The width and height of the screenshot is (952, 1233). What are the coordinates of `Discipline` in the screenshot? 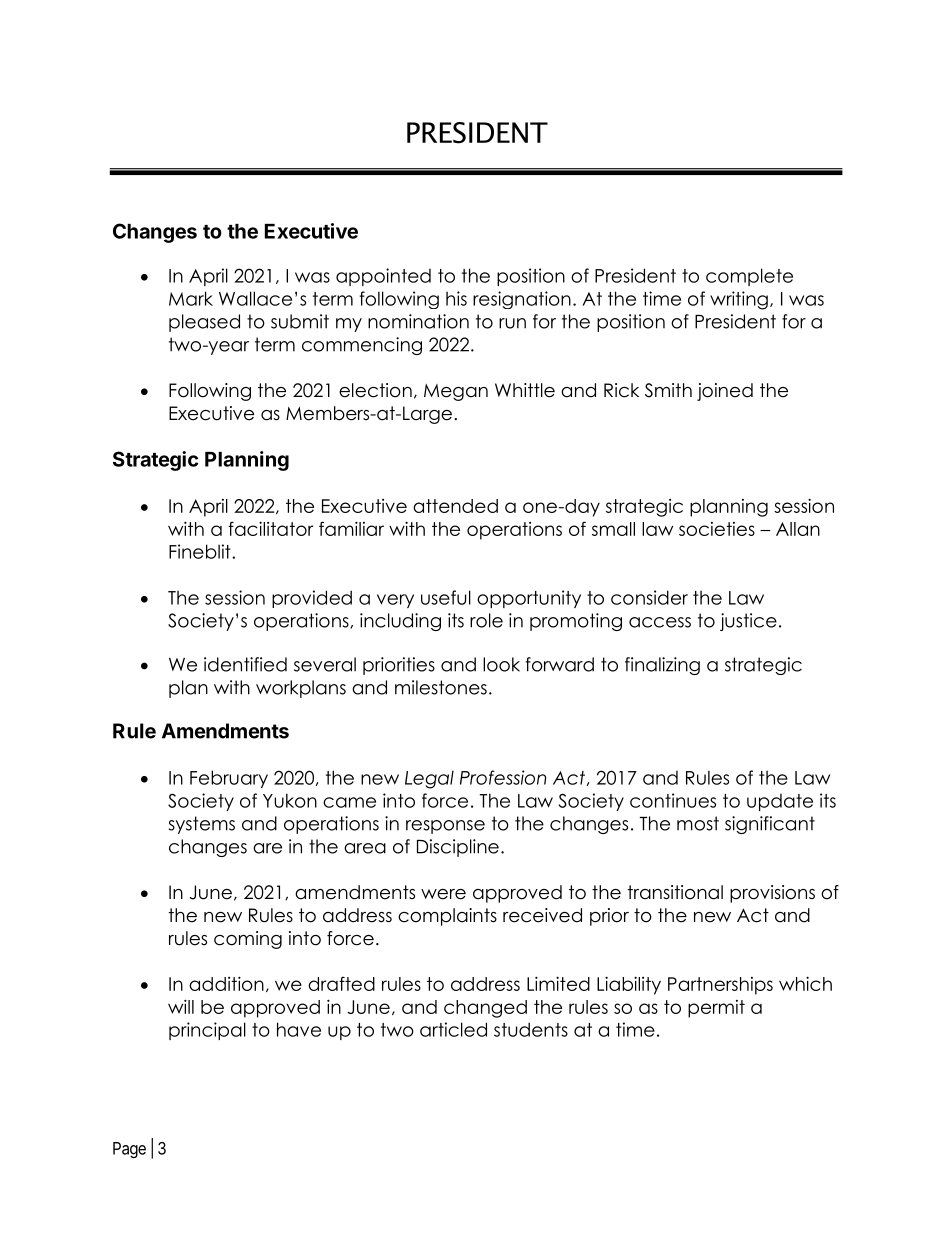 It's located at (458, 848).
